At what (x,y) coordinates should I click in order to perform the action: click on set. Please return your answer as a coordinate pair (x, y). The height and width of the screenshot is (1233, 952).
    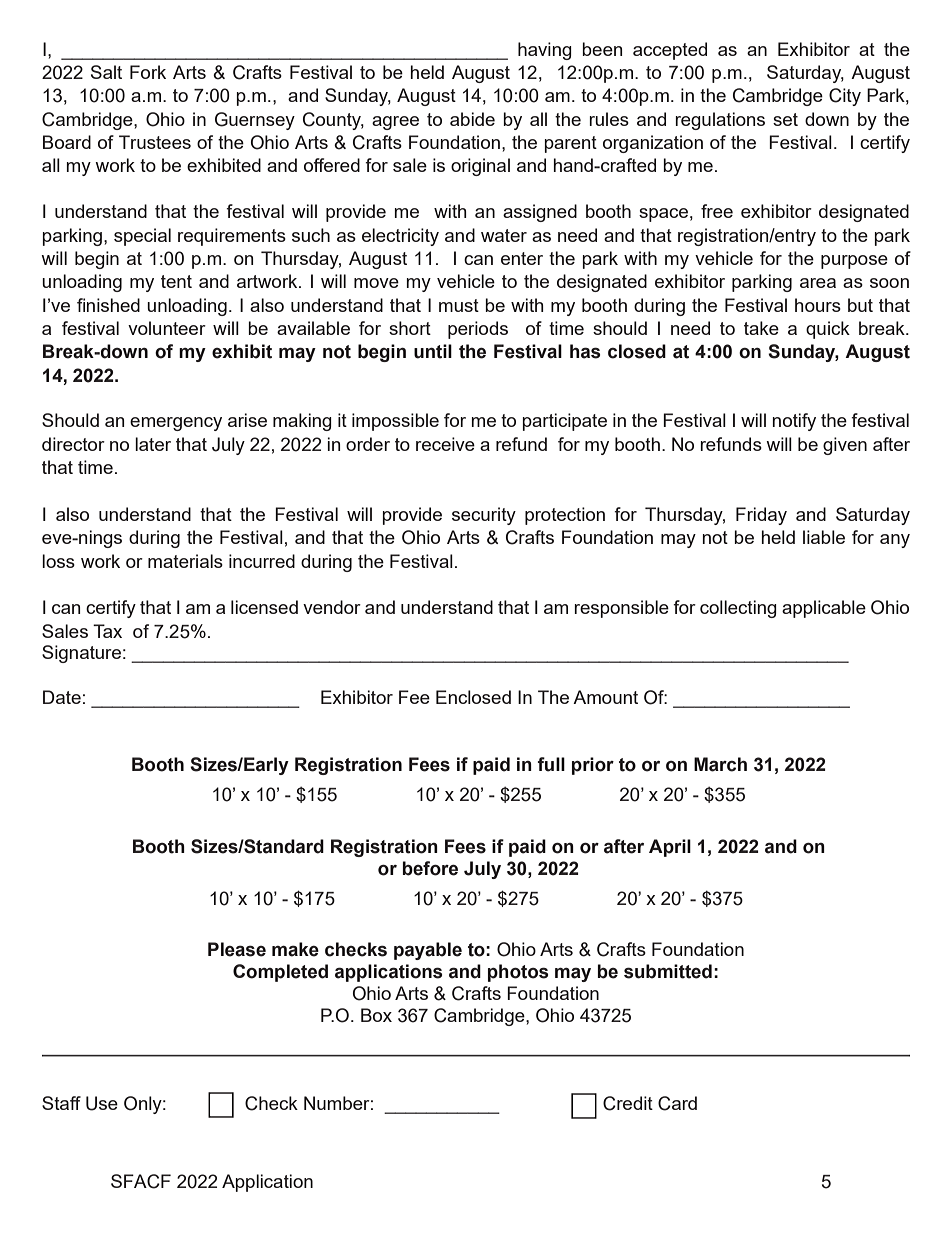
    Looking at the image, I should click on (785, 119).
